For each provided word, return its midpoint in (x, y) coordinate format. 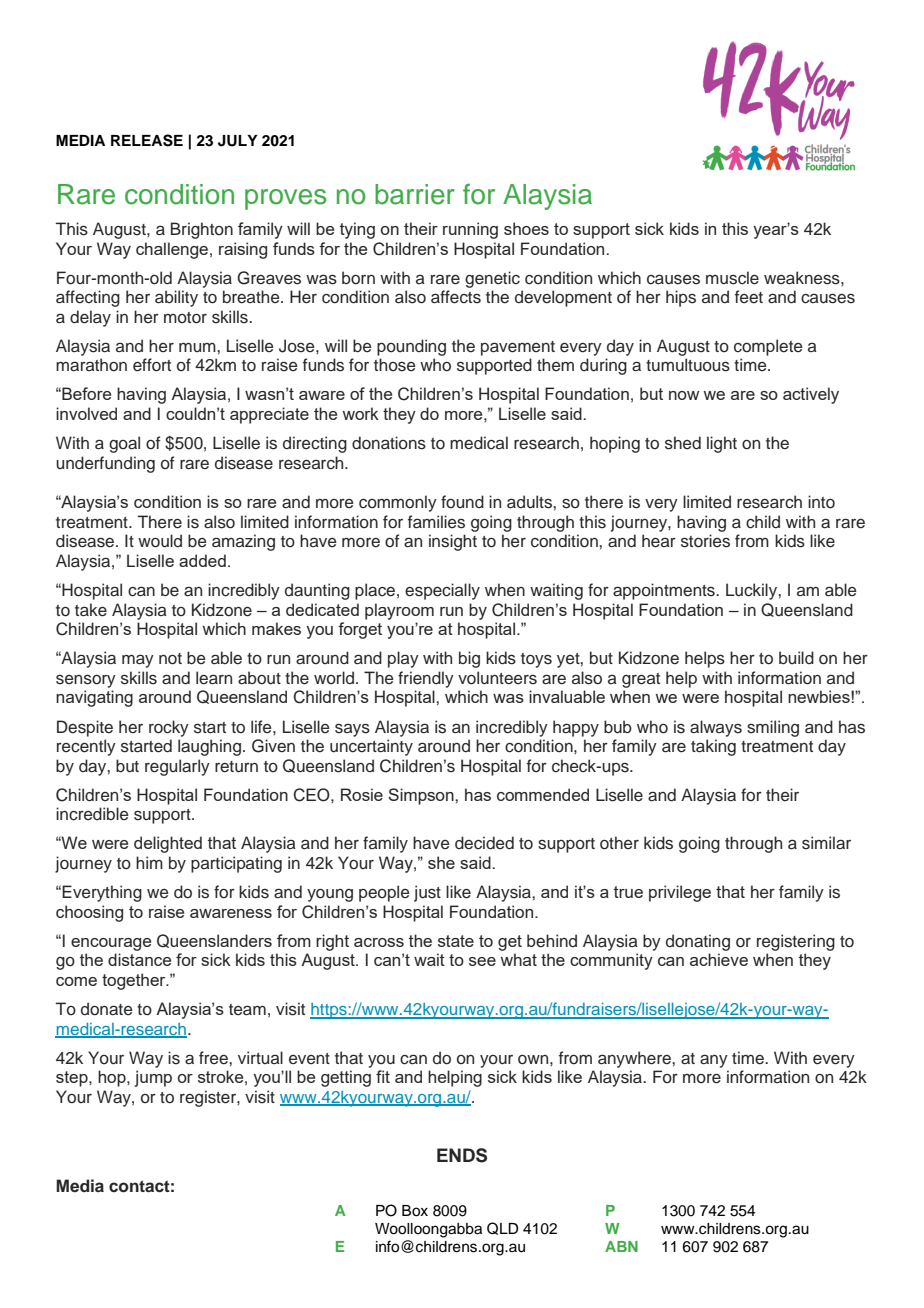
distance (139, 959)
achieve (719, 959)
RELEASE (147, 140)
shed (683, 443)
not (170, 659)
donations (389, 443)
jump (153, 1078)
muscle (732, 278)
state (456, 941)
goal (124, 444)
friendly (426, 679)
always (716, 728)
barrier (415, 194)
